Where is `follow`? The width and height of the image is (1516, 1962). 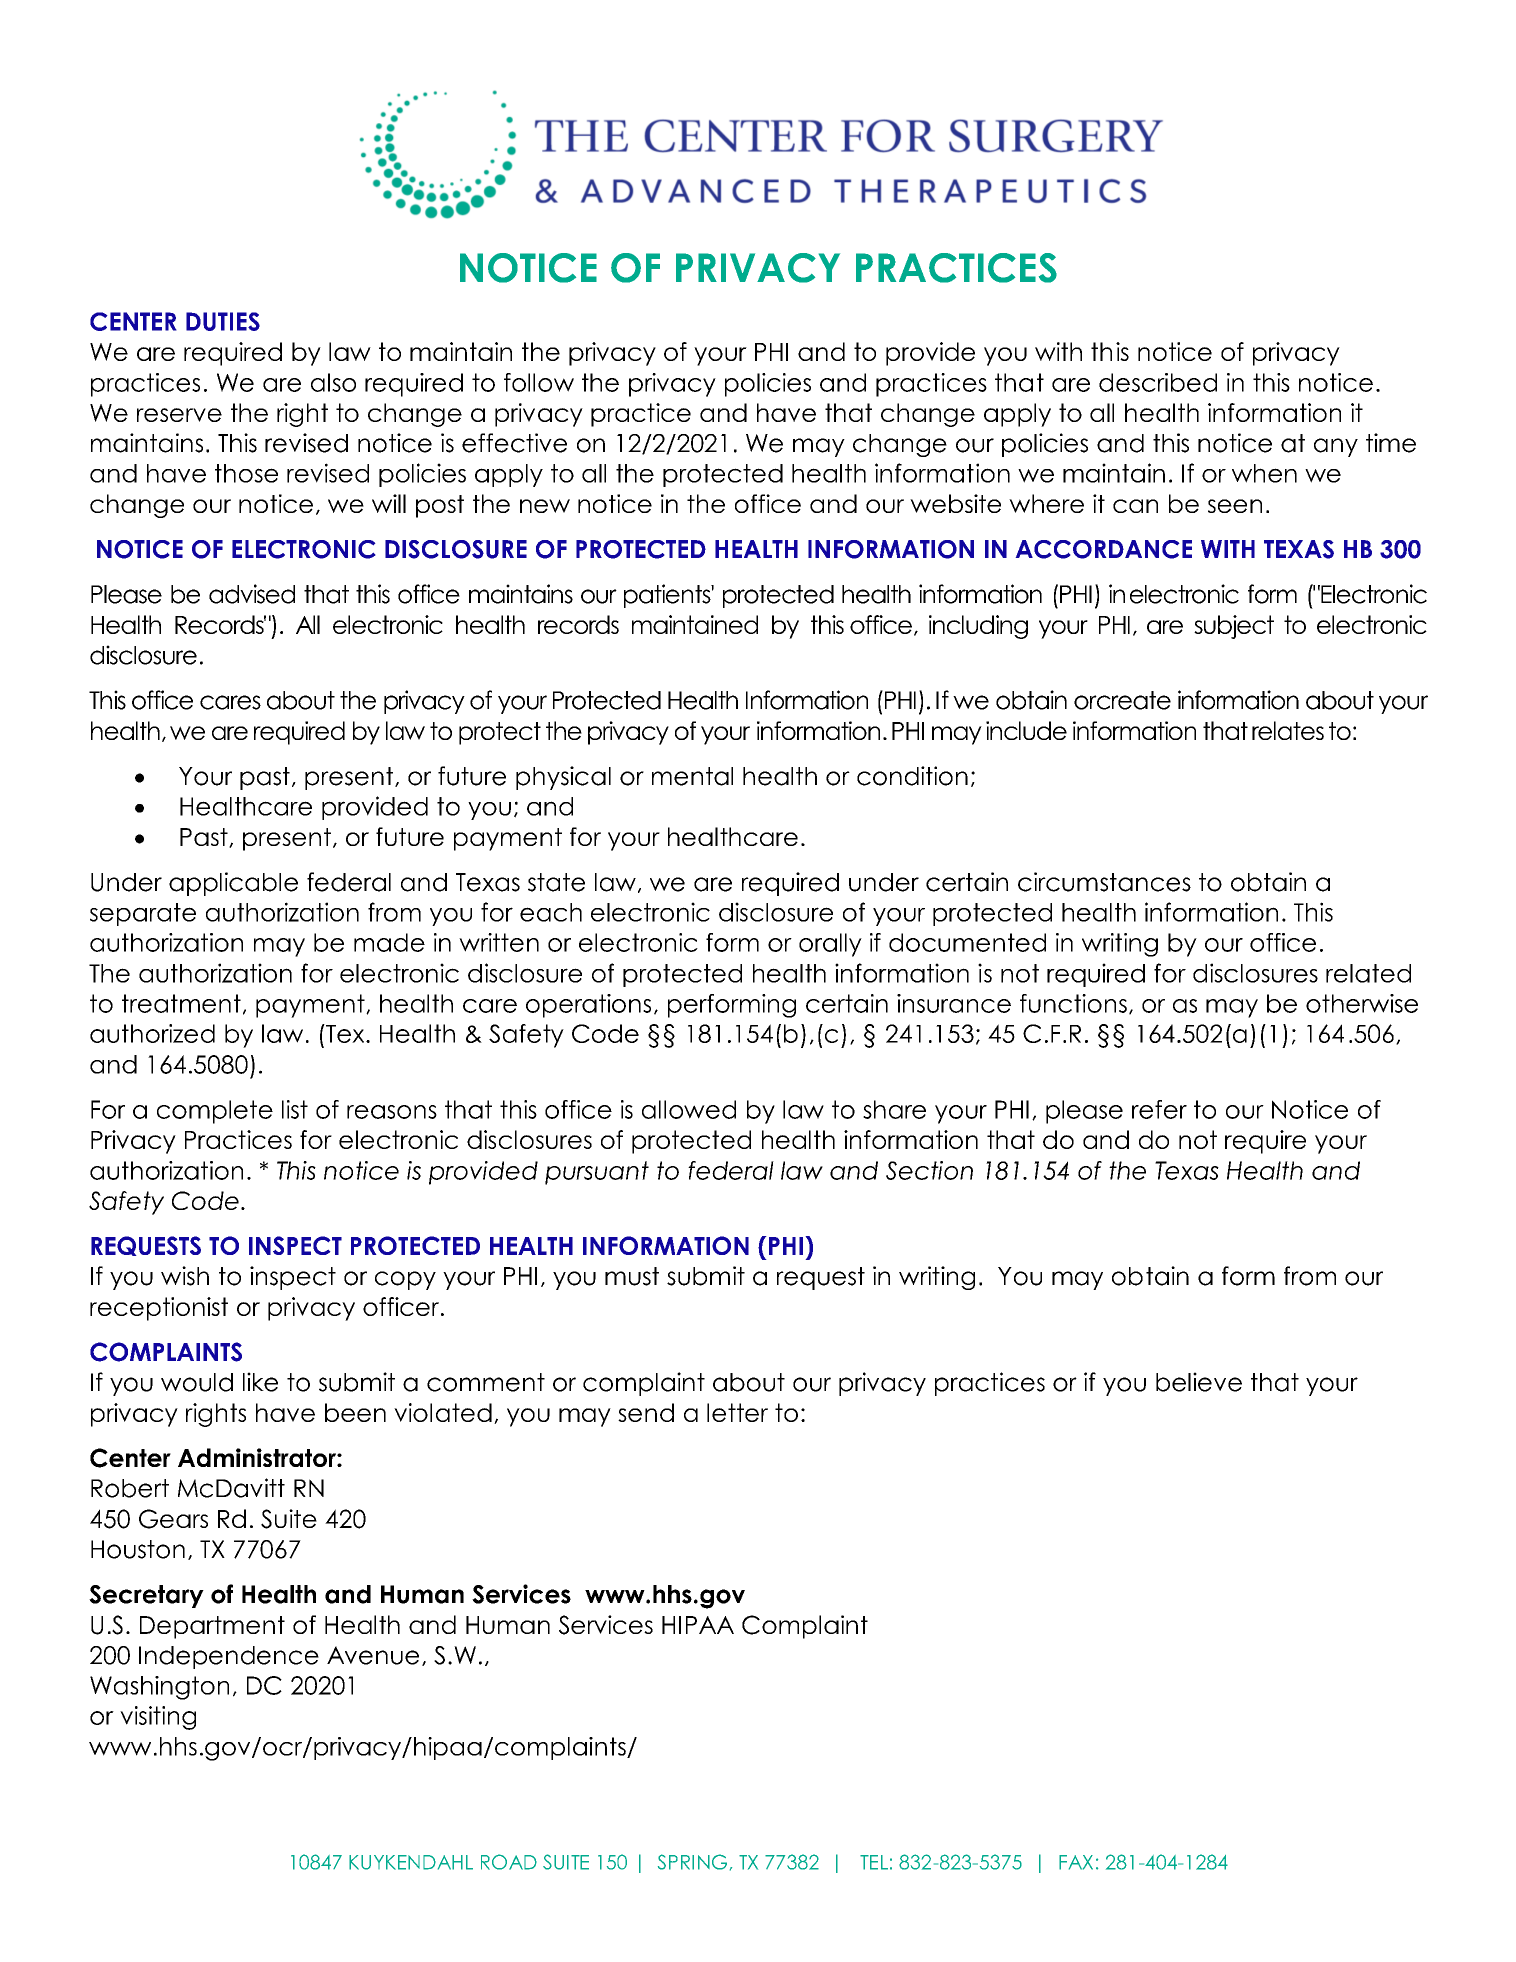 follow is located at coordinates (539, 382).
